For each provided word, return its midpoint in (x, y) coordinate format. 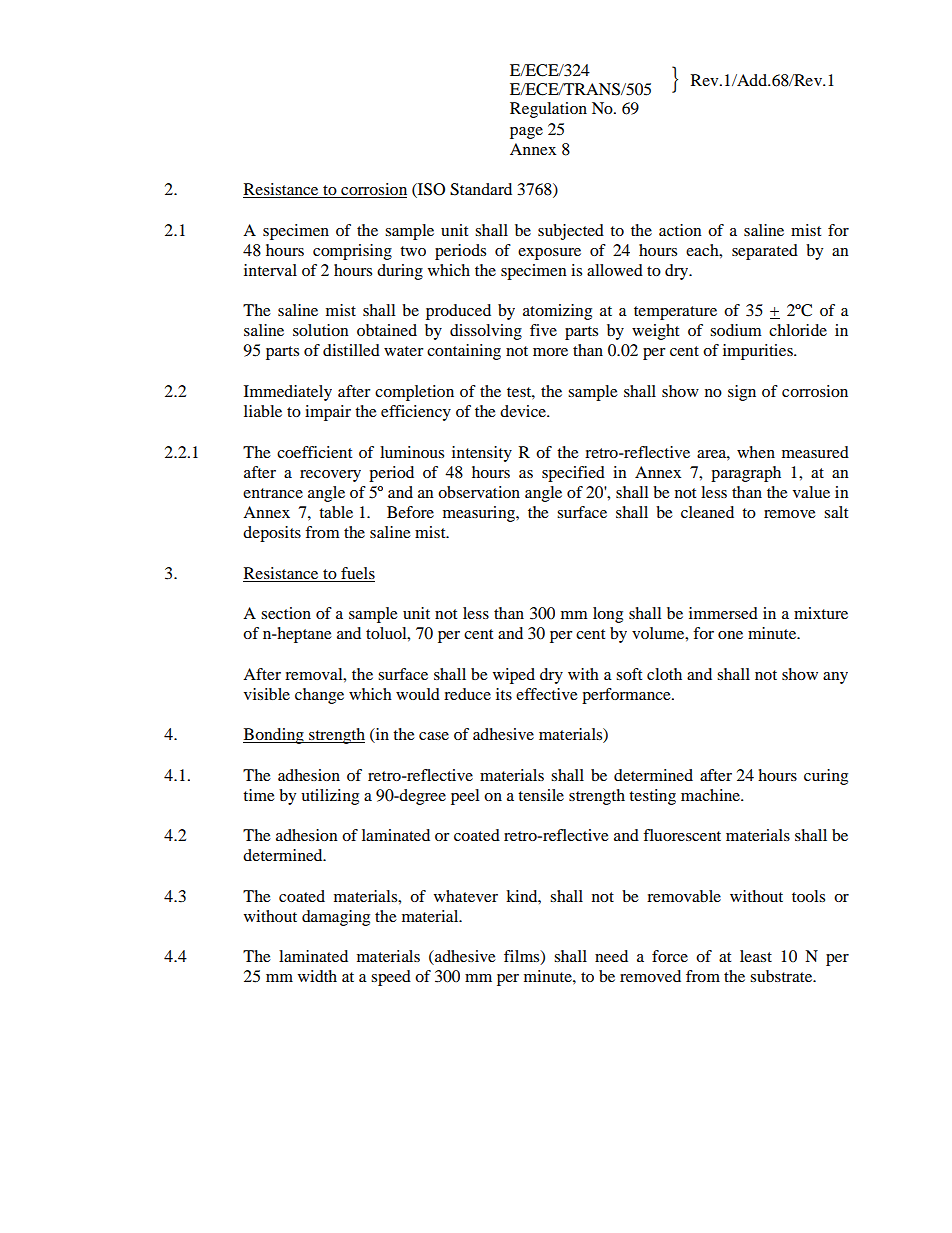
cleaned (707, 512)
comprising (352, 252)
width (317, 976)
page (526, 133)
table (336, 512)
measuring (480, 514)
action (680, 230)
